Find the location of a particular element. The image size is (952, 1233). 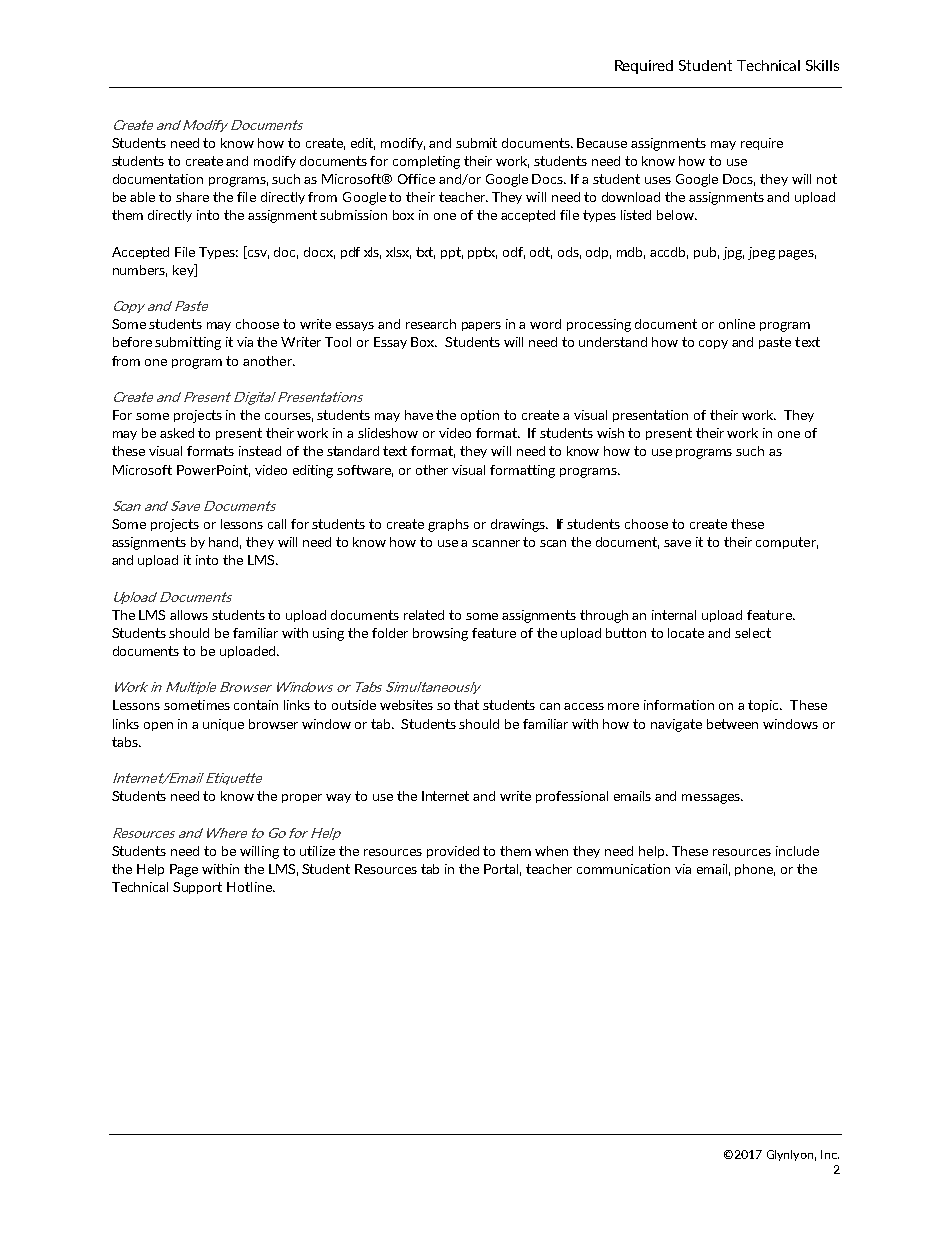

key is located at coordinates (184, 270).
